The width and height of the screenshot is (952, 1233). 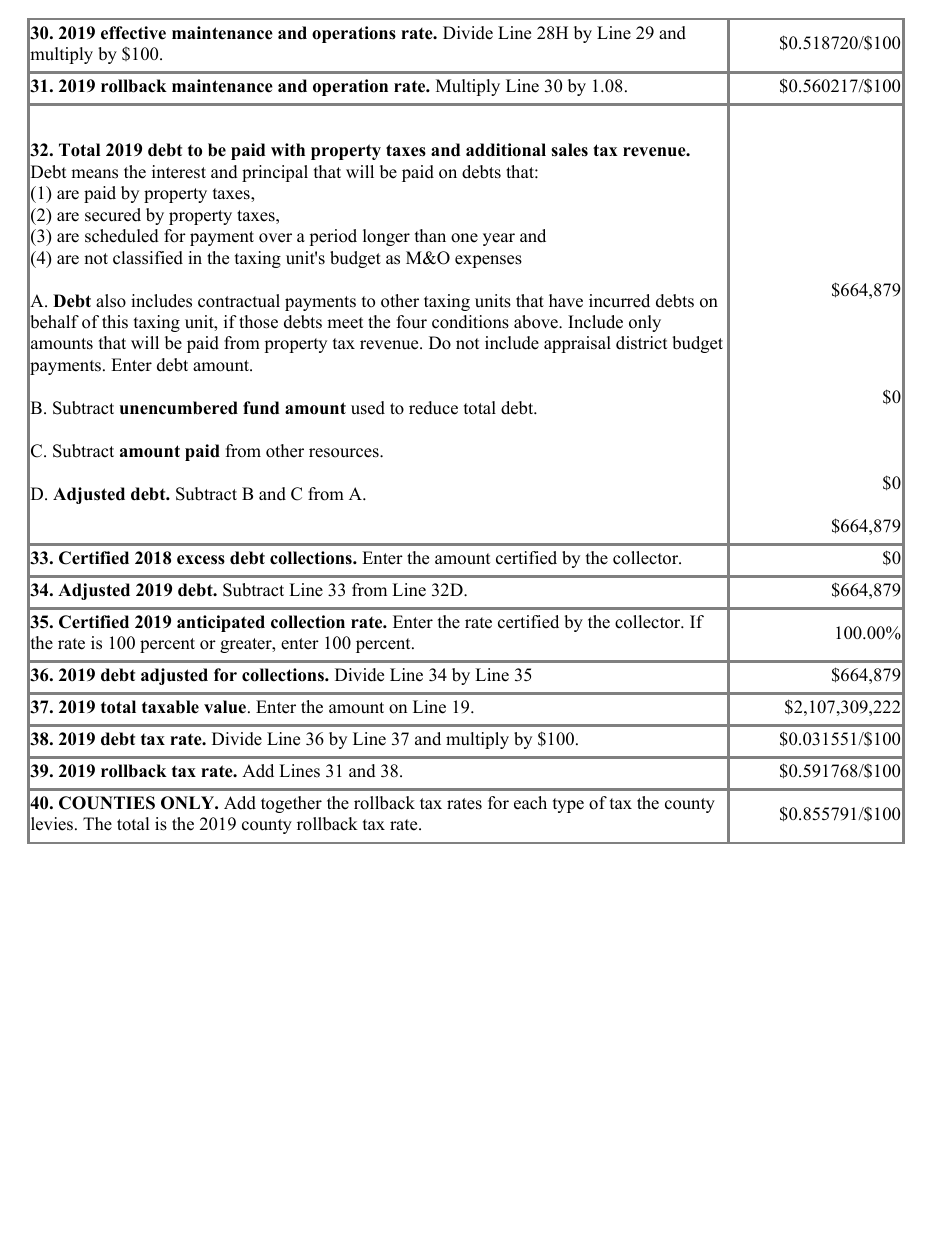 I want to click on effective, so click(x=133, y=33).
